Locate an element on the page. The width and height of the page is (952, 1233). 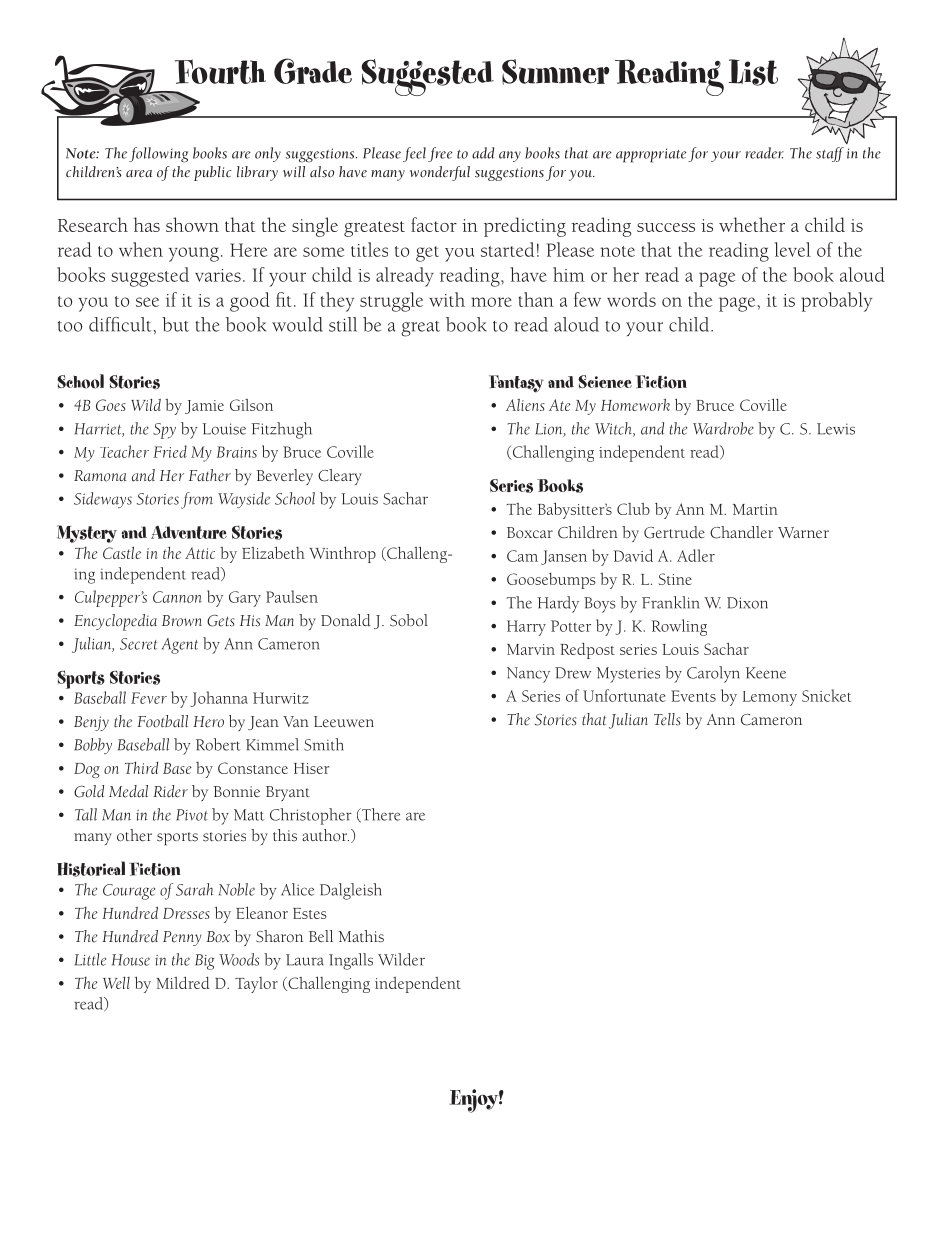
Adventure is located at coordinates (189, 532).
